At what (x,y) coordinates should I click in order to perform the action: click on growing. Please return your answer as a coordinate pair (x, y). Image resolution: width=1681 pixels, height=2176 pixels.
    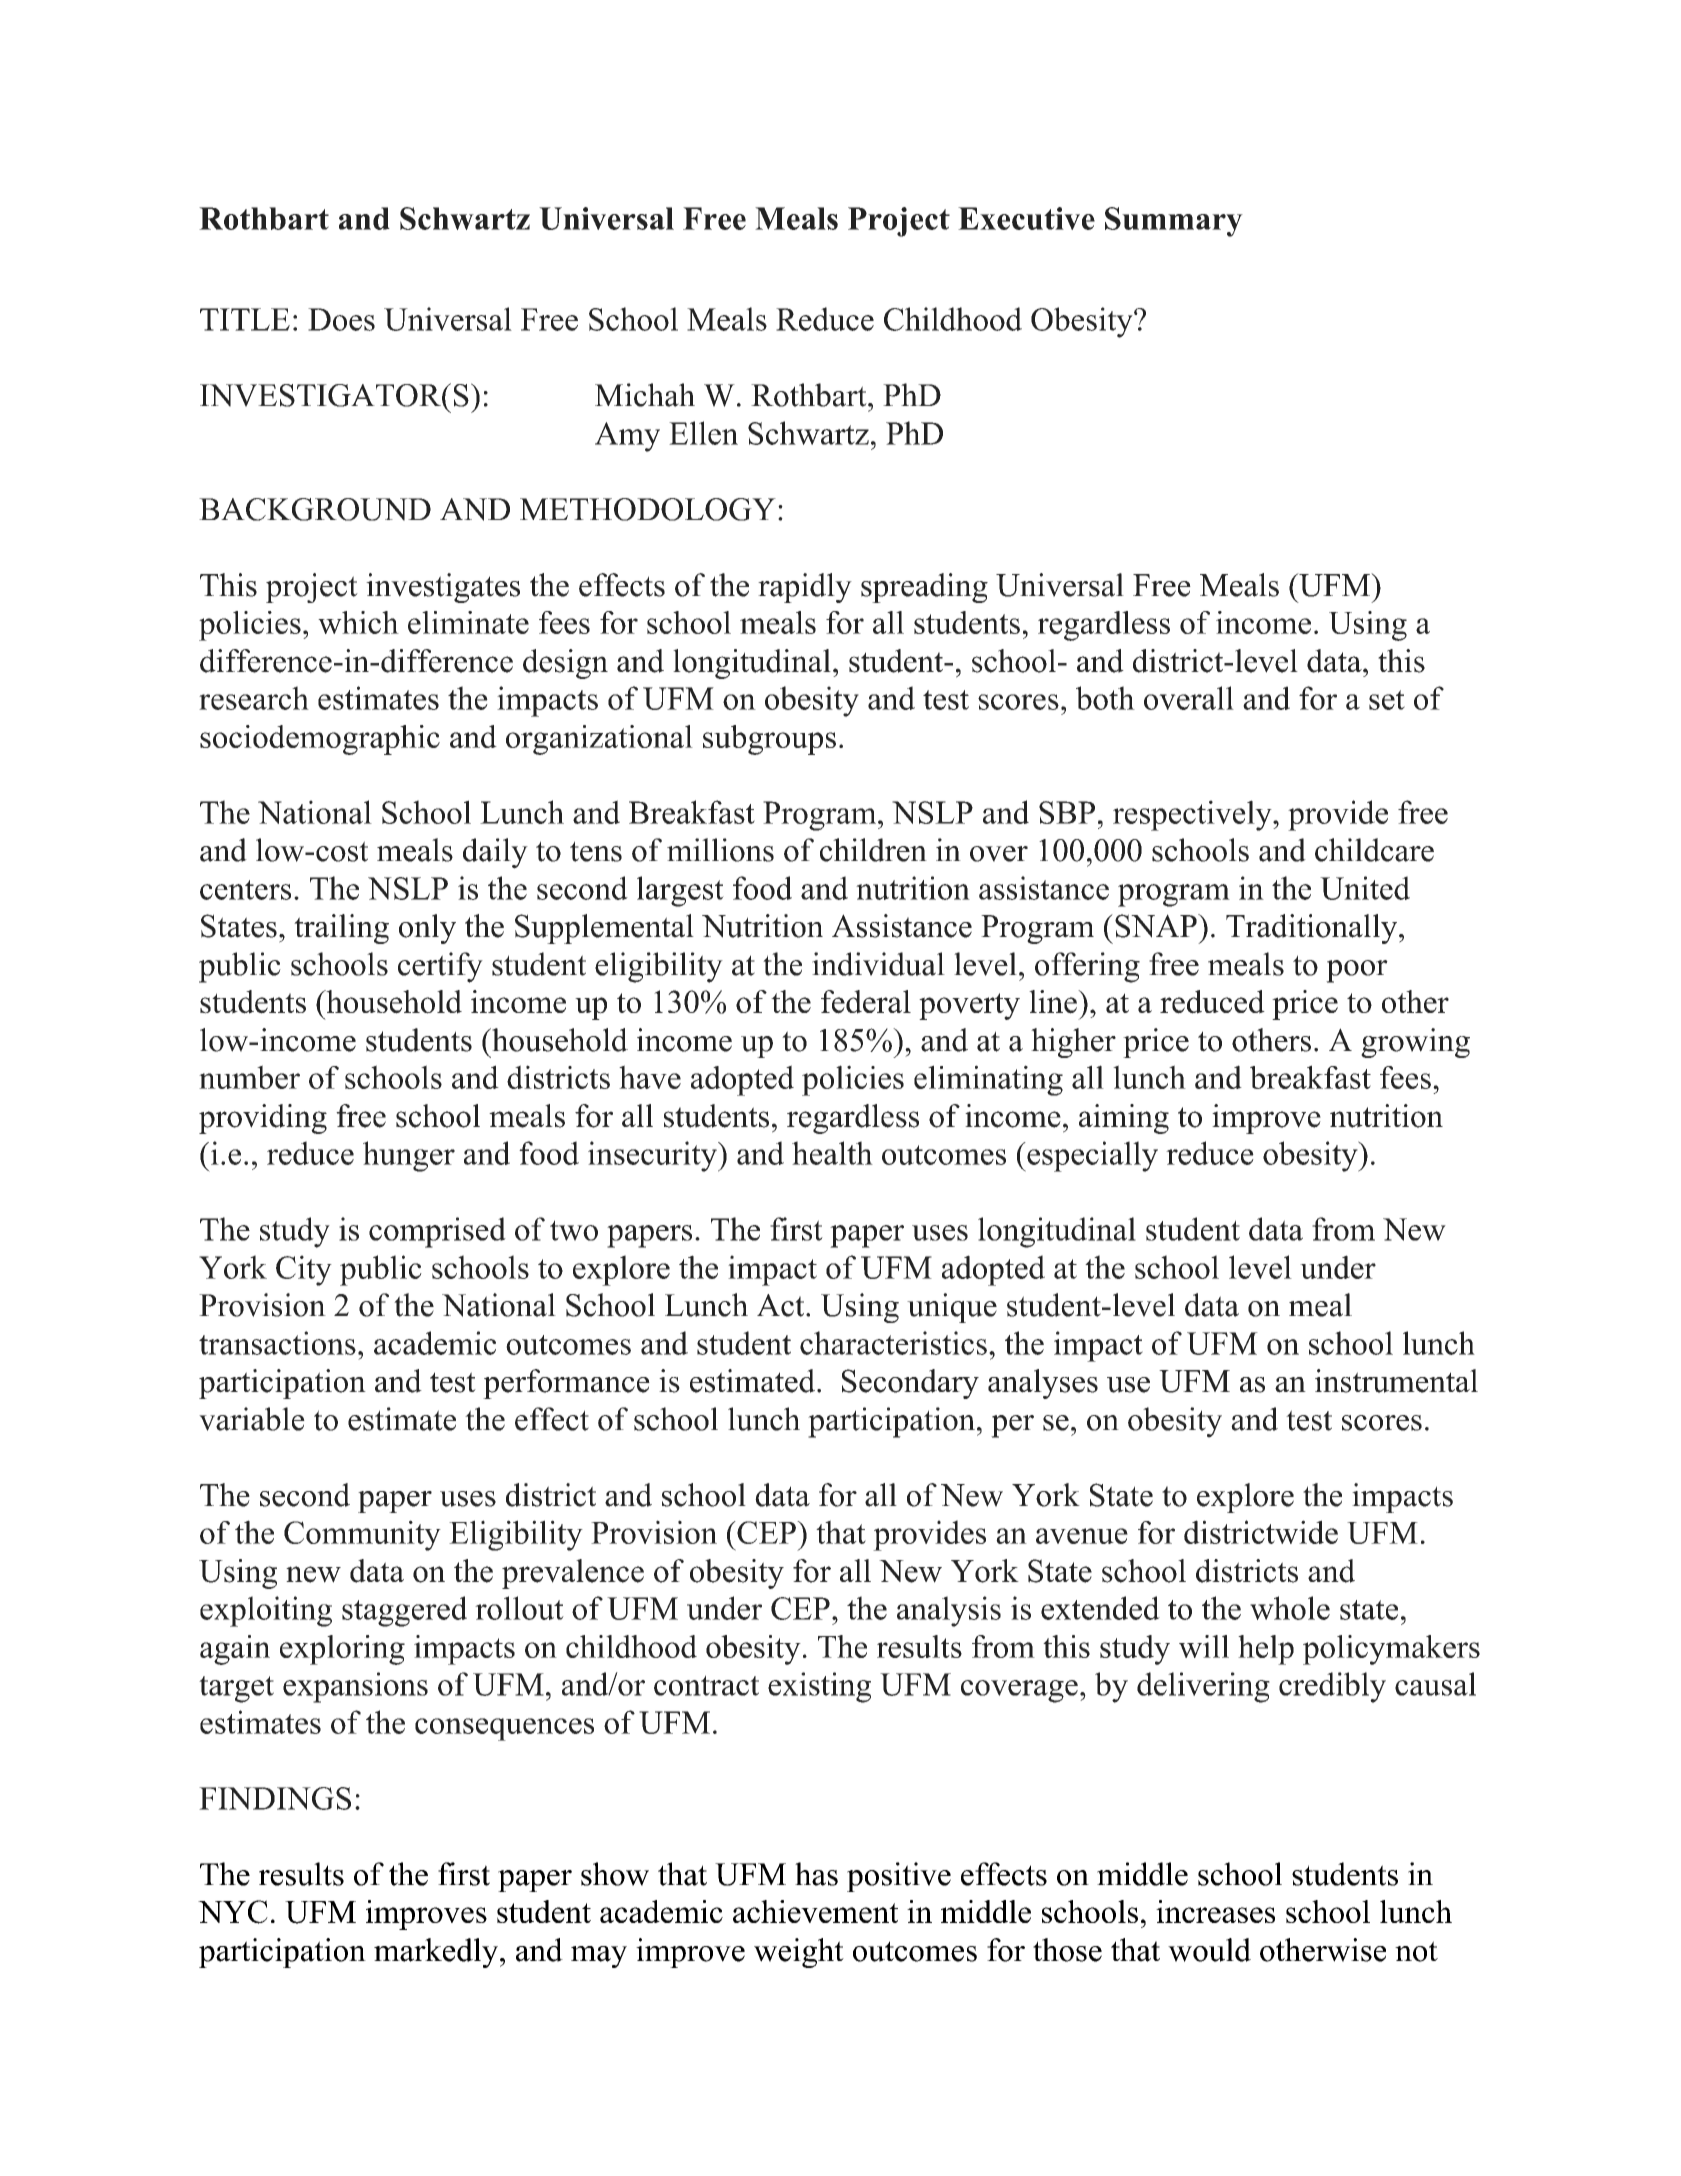
    Looking at the image, I should click on (1415, 1043).
